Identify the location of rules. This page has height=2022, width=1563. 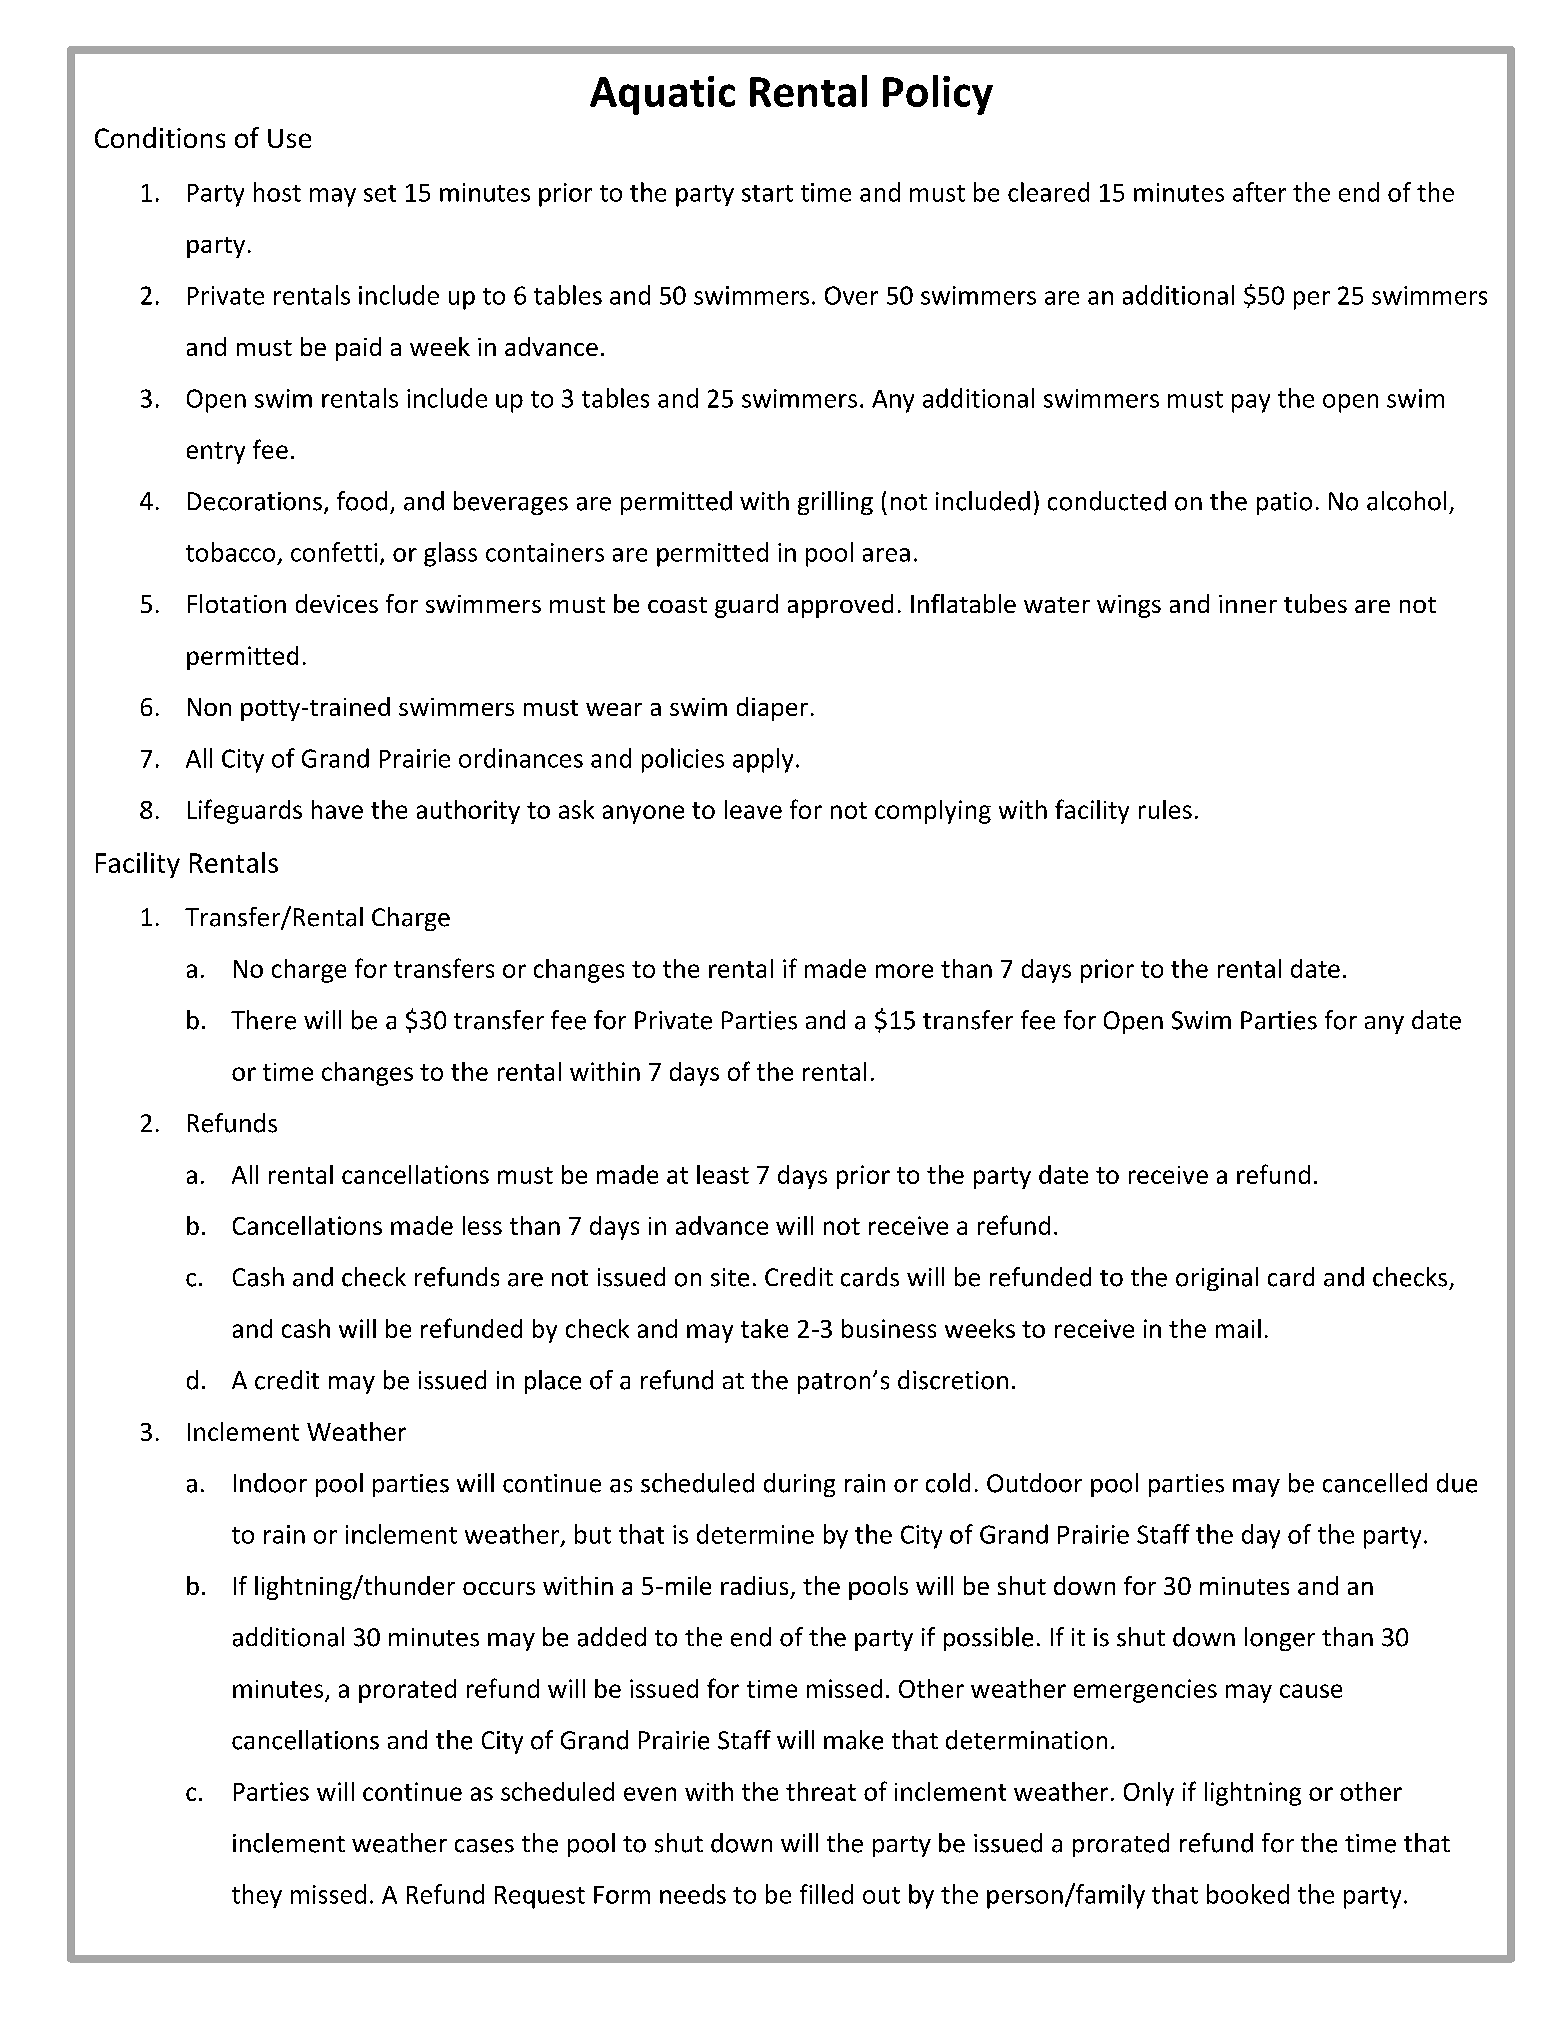
(1165, 809).
